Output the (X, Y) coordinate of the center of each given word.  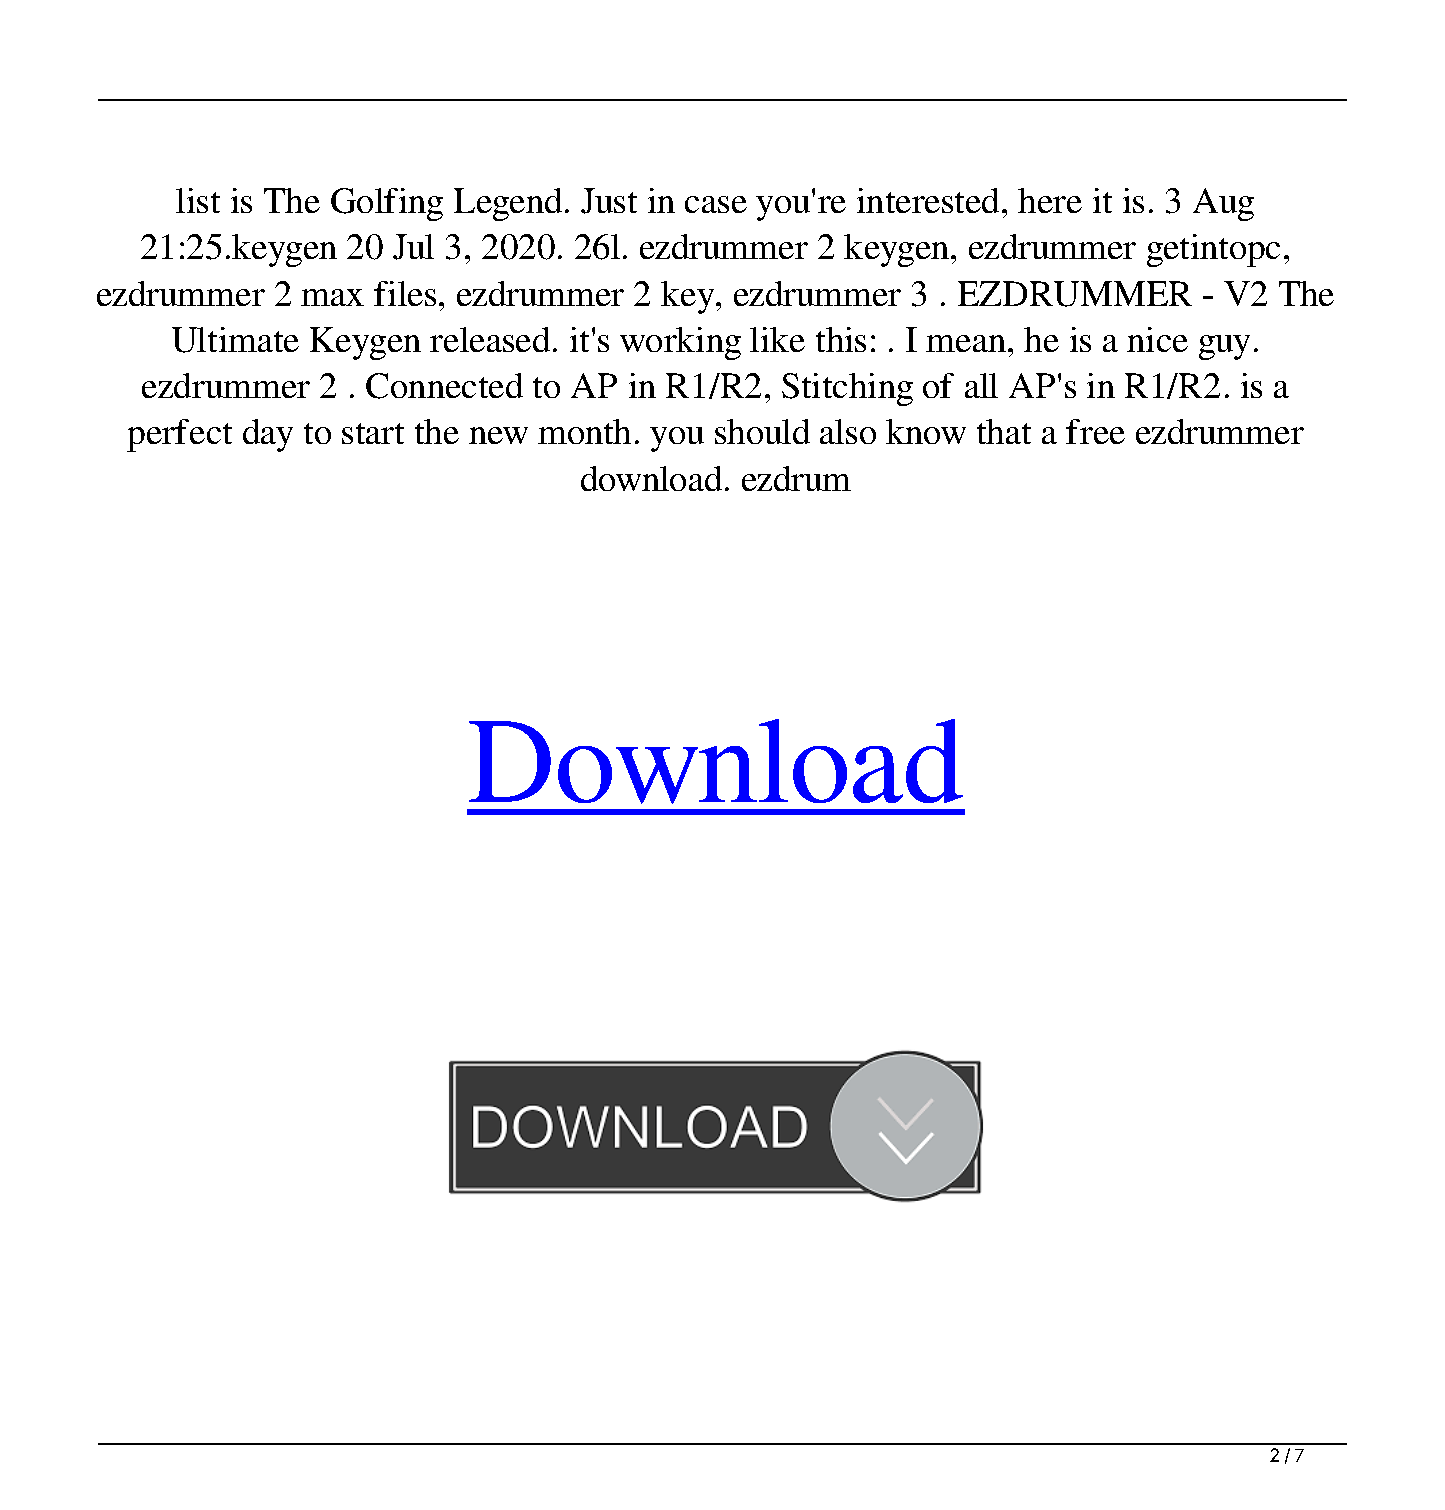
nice (1157, 339)
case (716, 204)
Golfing (387, 204)
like (777, 339)
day (268, 435)
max (332, 297)
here (1050, 200)
